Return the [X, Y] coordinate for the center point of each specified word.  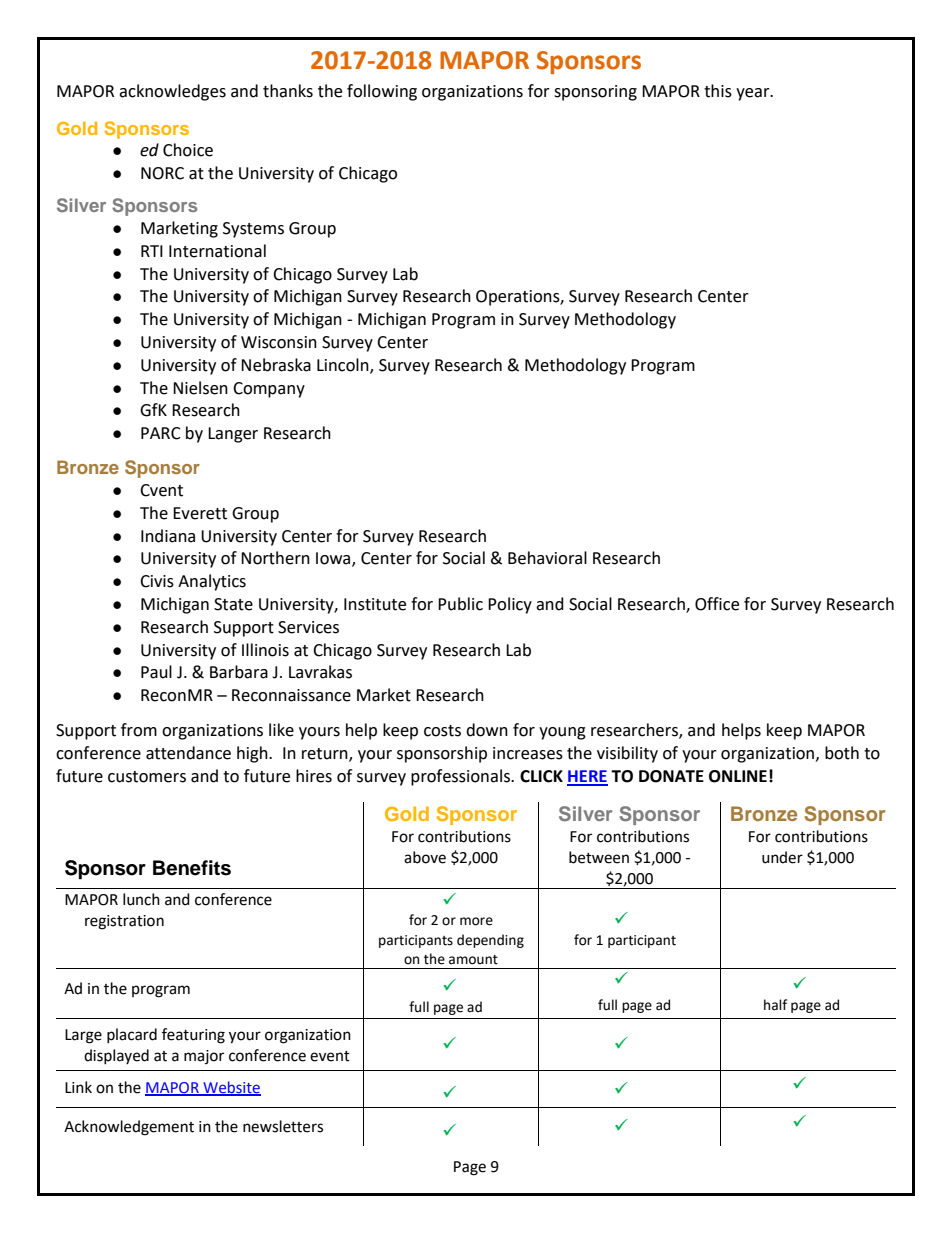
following [382, 92]
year [754, 94]
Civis [157, 581]
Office [717, 604]
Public [460, 604]
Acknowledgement [129, 1128]
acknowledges [172, 92]
